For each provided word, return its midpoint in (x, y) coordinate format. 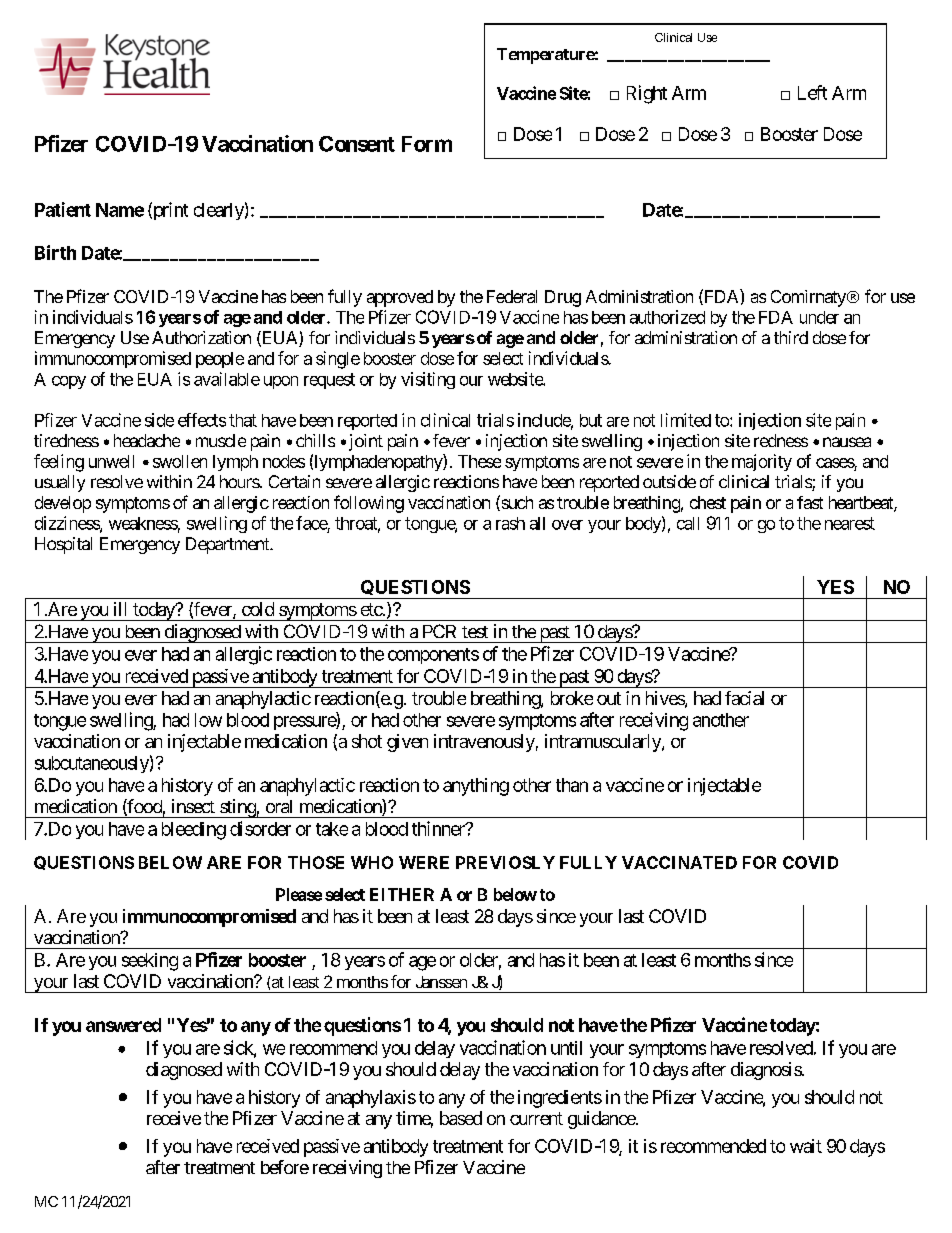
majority (762, 462)
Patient (63, 209)
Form (427, 144)
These (479, 461)
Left (812, 92)
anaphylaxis (371, 1099)
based (461, 1118)
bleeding (194, 831)
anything (476, 787)
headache (147, 440)
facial (744, 698)
